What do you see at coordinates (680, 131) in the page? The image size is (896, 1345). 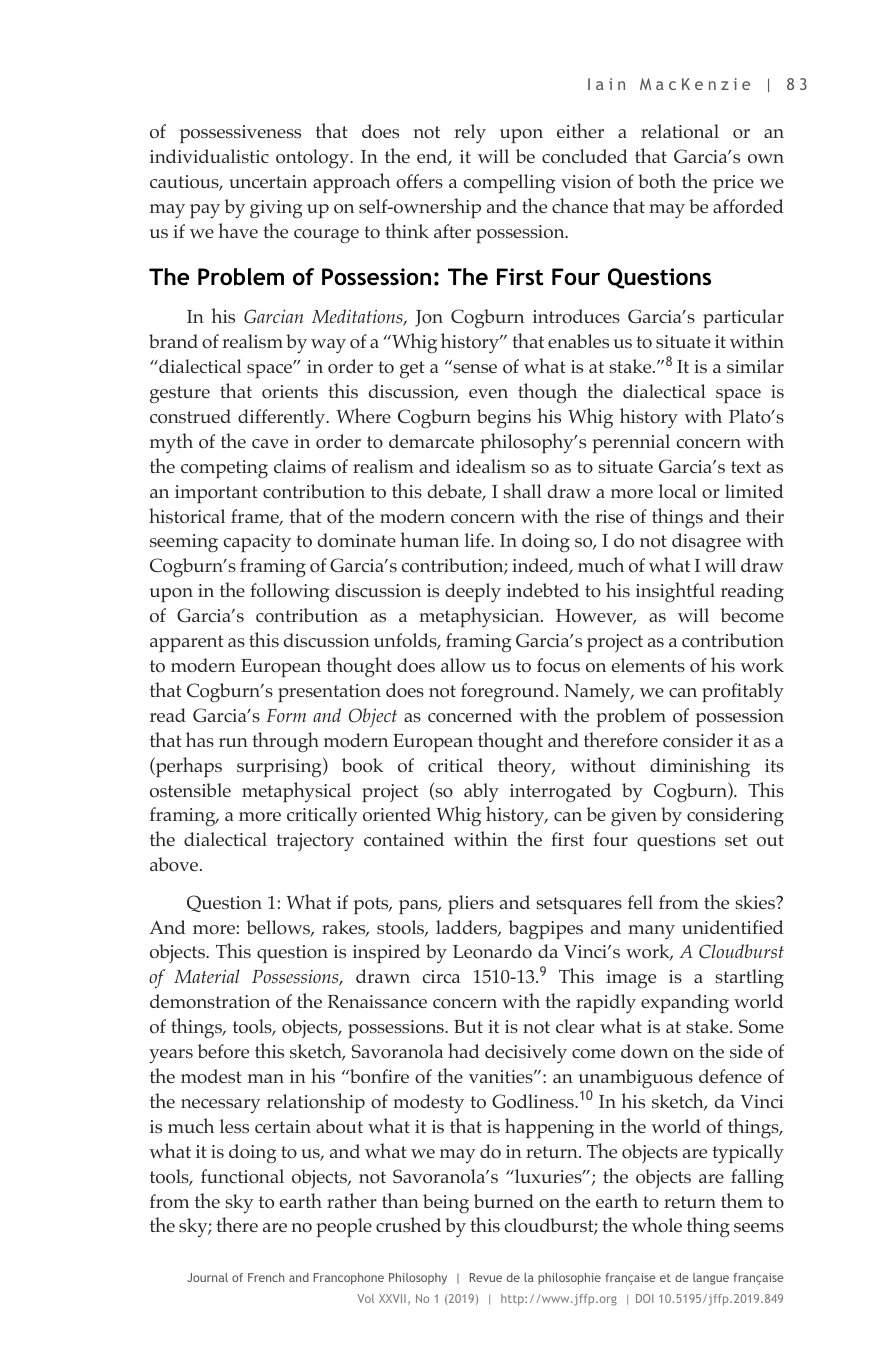 I see `relational` at bounding box center [680, 131].
